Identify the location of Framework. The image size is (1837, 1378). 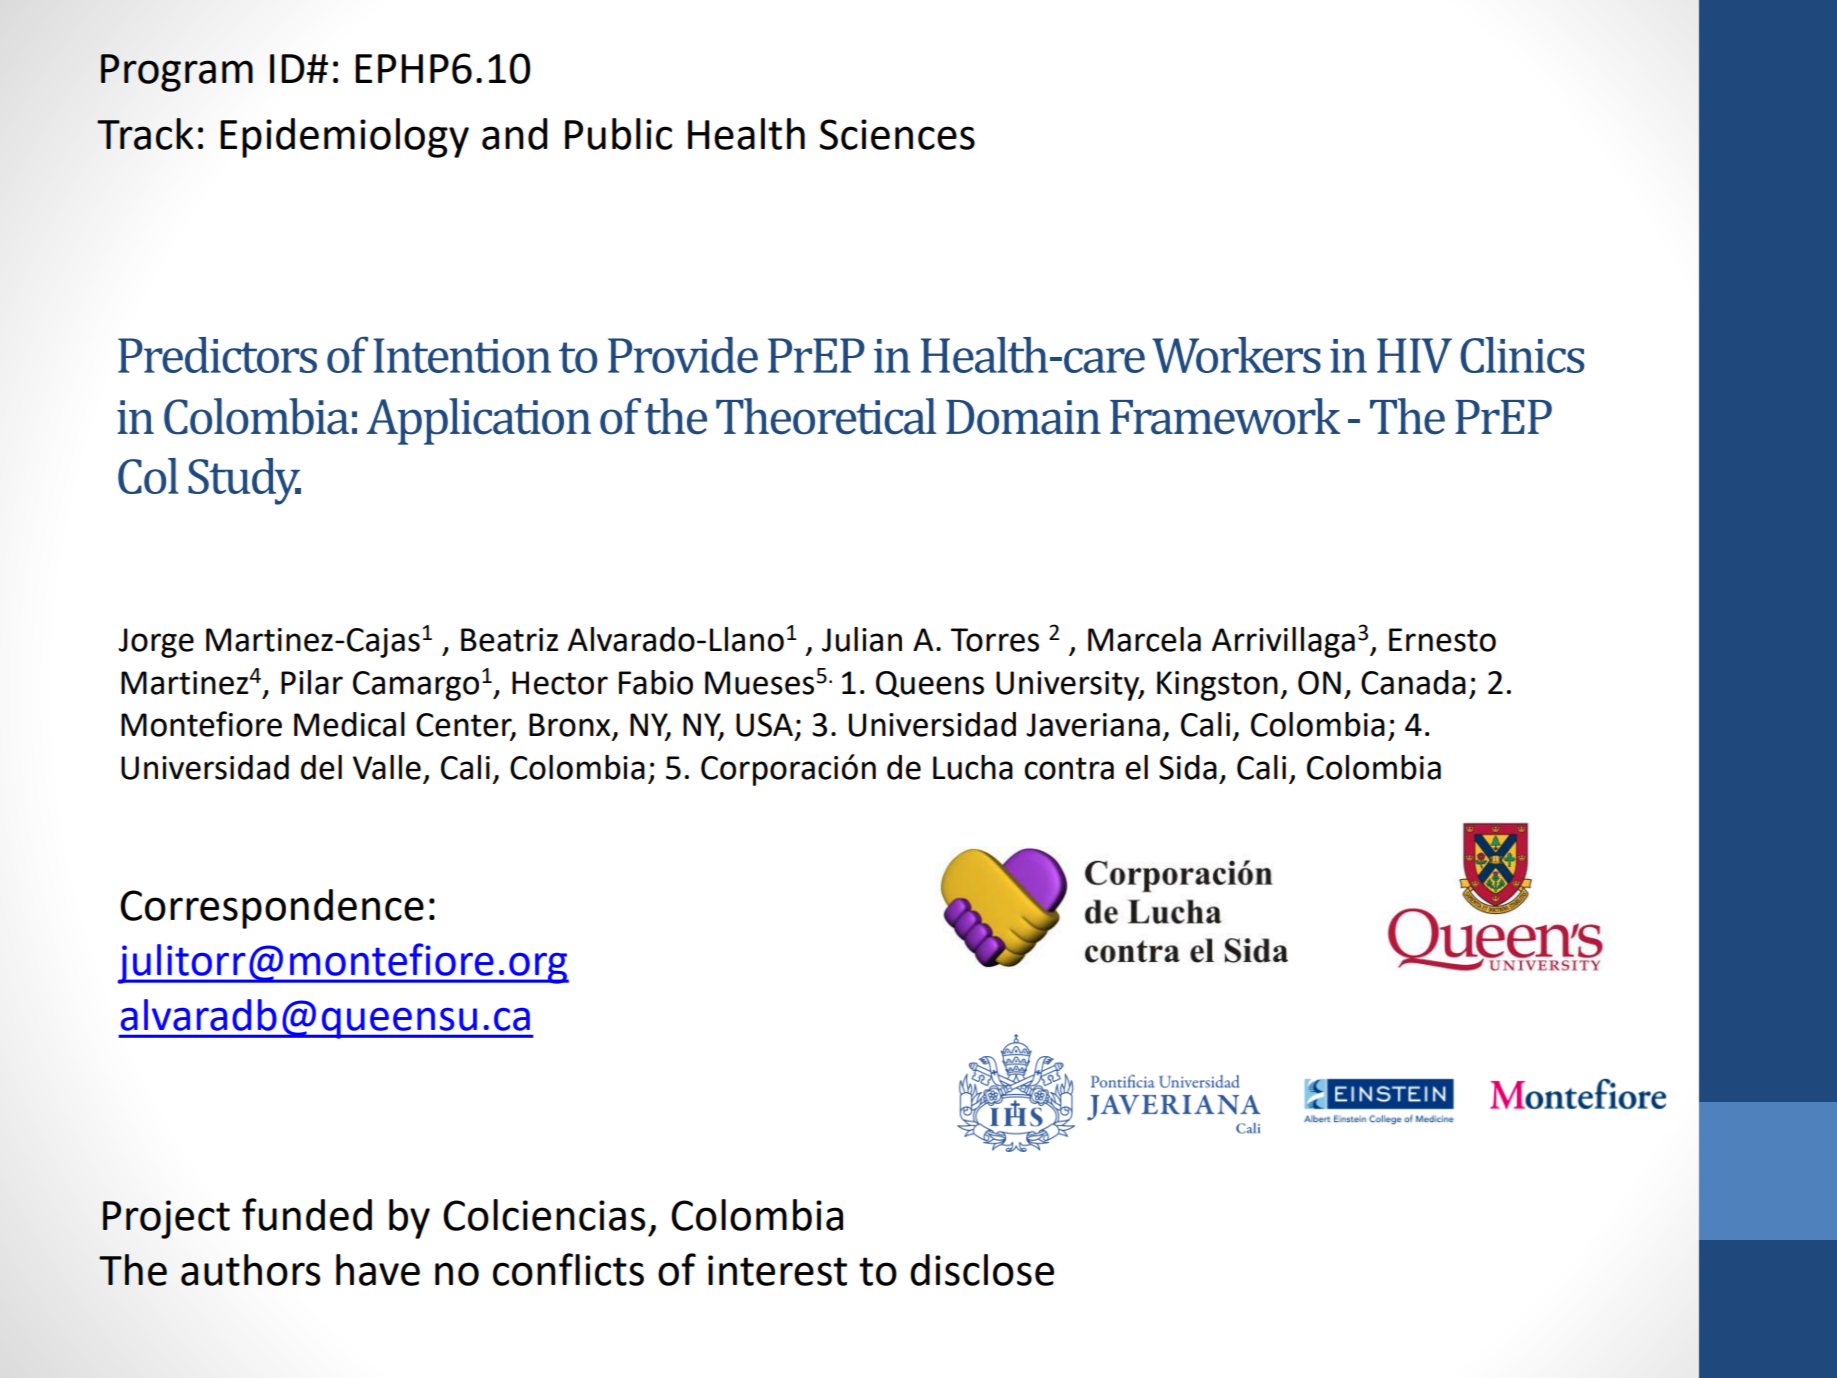
(1225, 416).
